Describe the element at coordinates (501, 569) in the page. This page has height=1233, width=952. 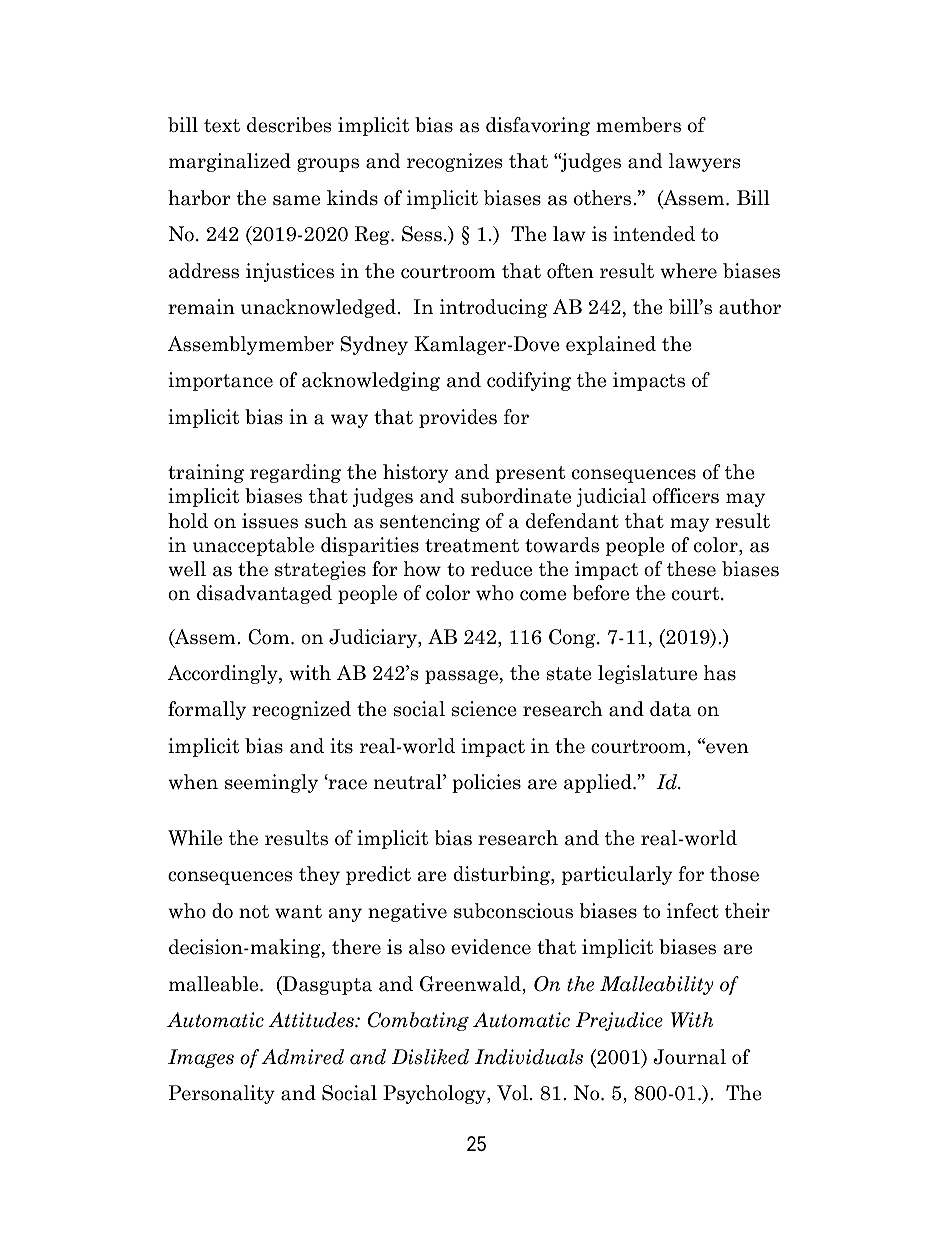
I see `reduce` at that location.
